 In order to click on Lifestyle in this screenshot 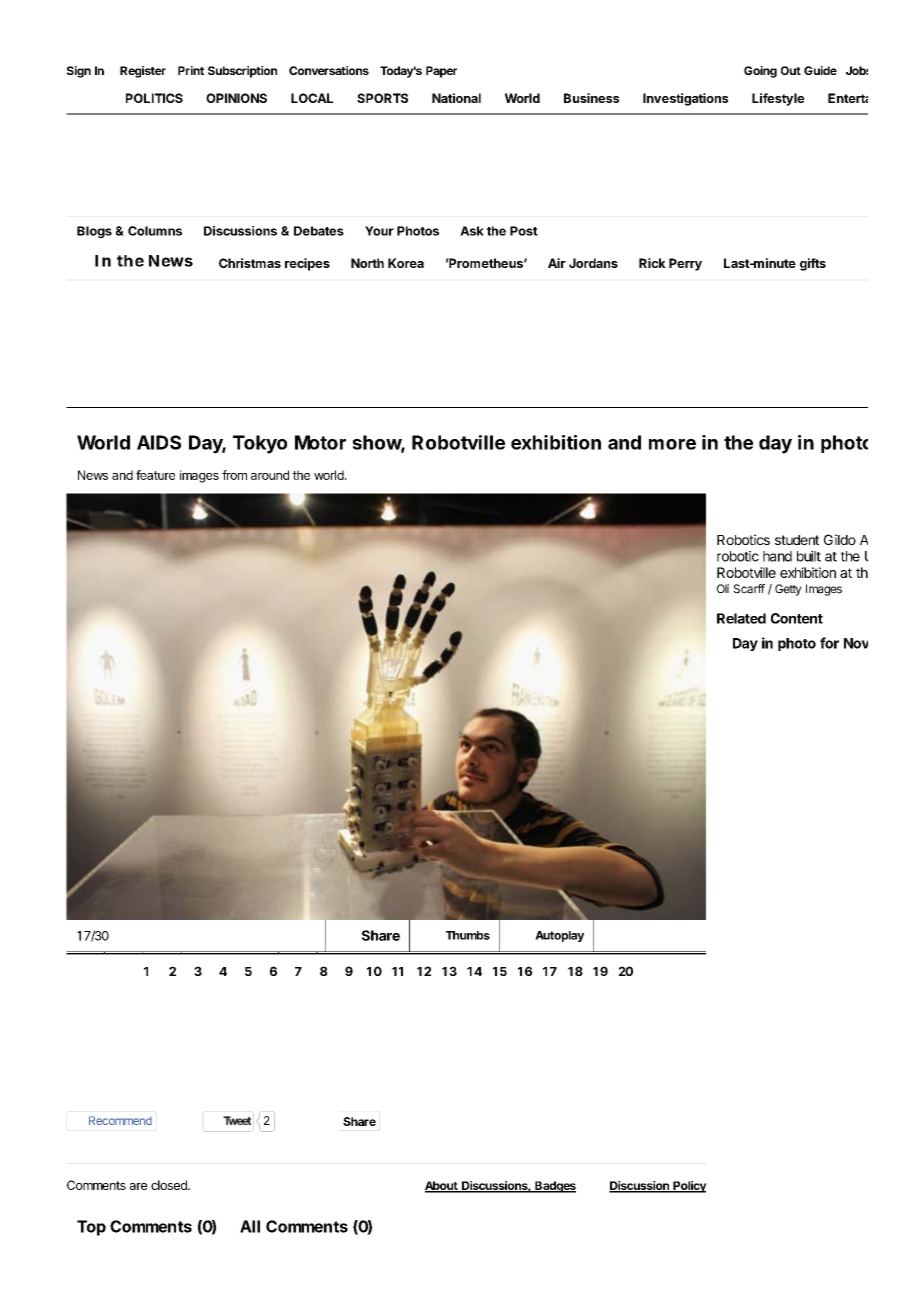, I will do `click(778, 99)`.
